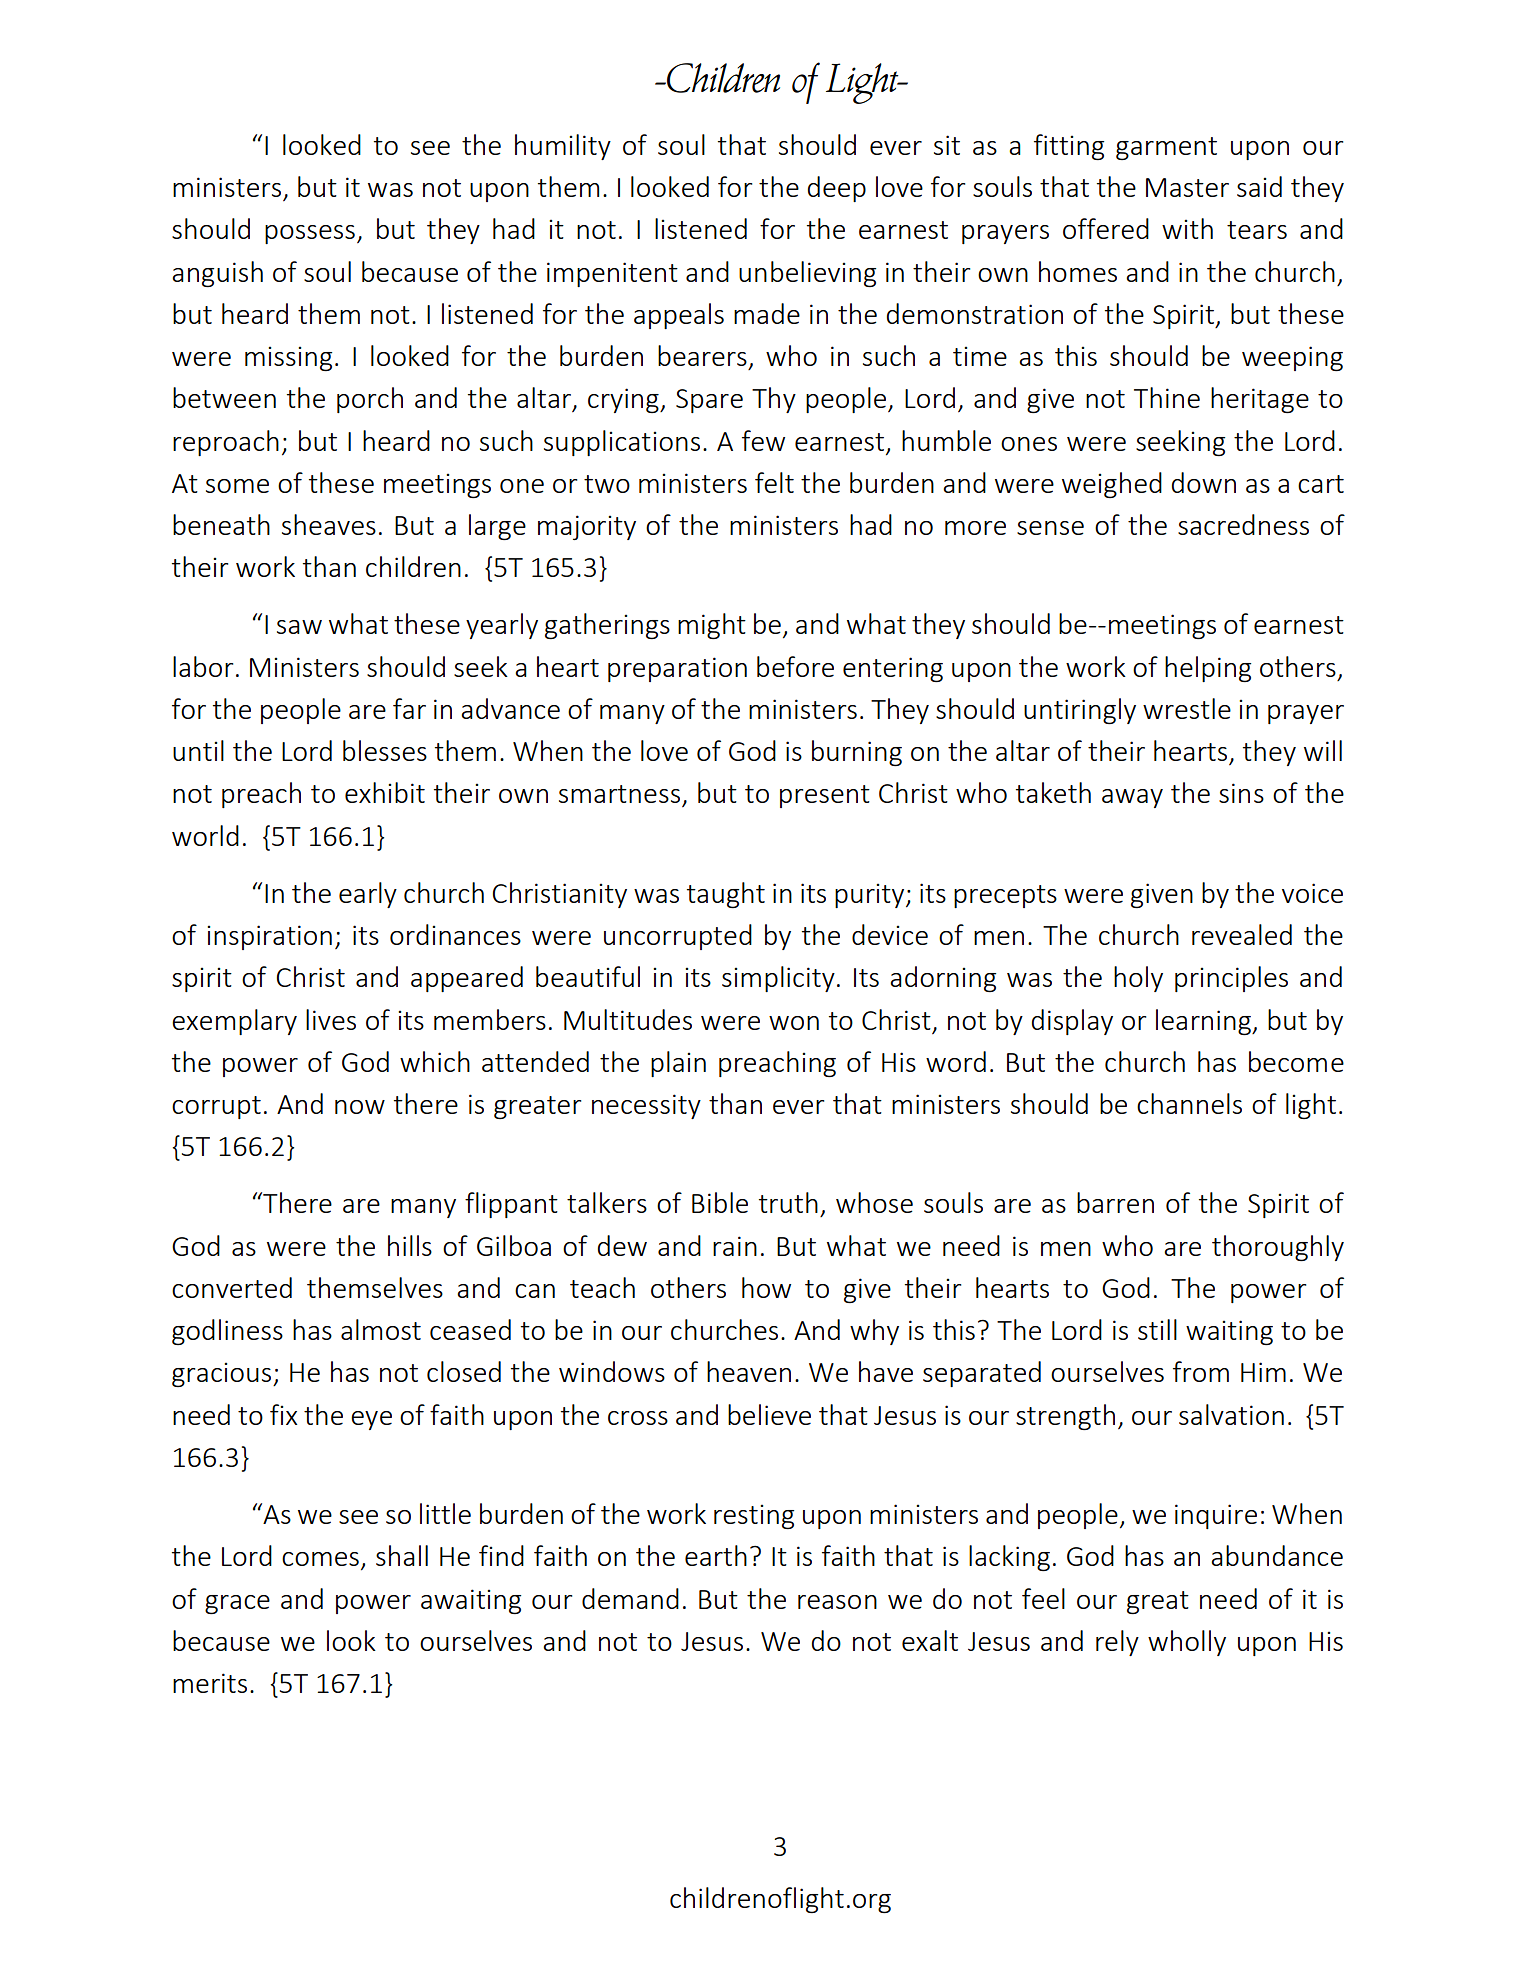  I want to click on inspiration, so click(269, 937).
